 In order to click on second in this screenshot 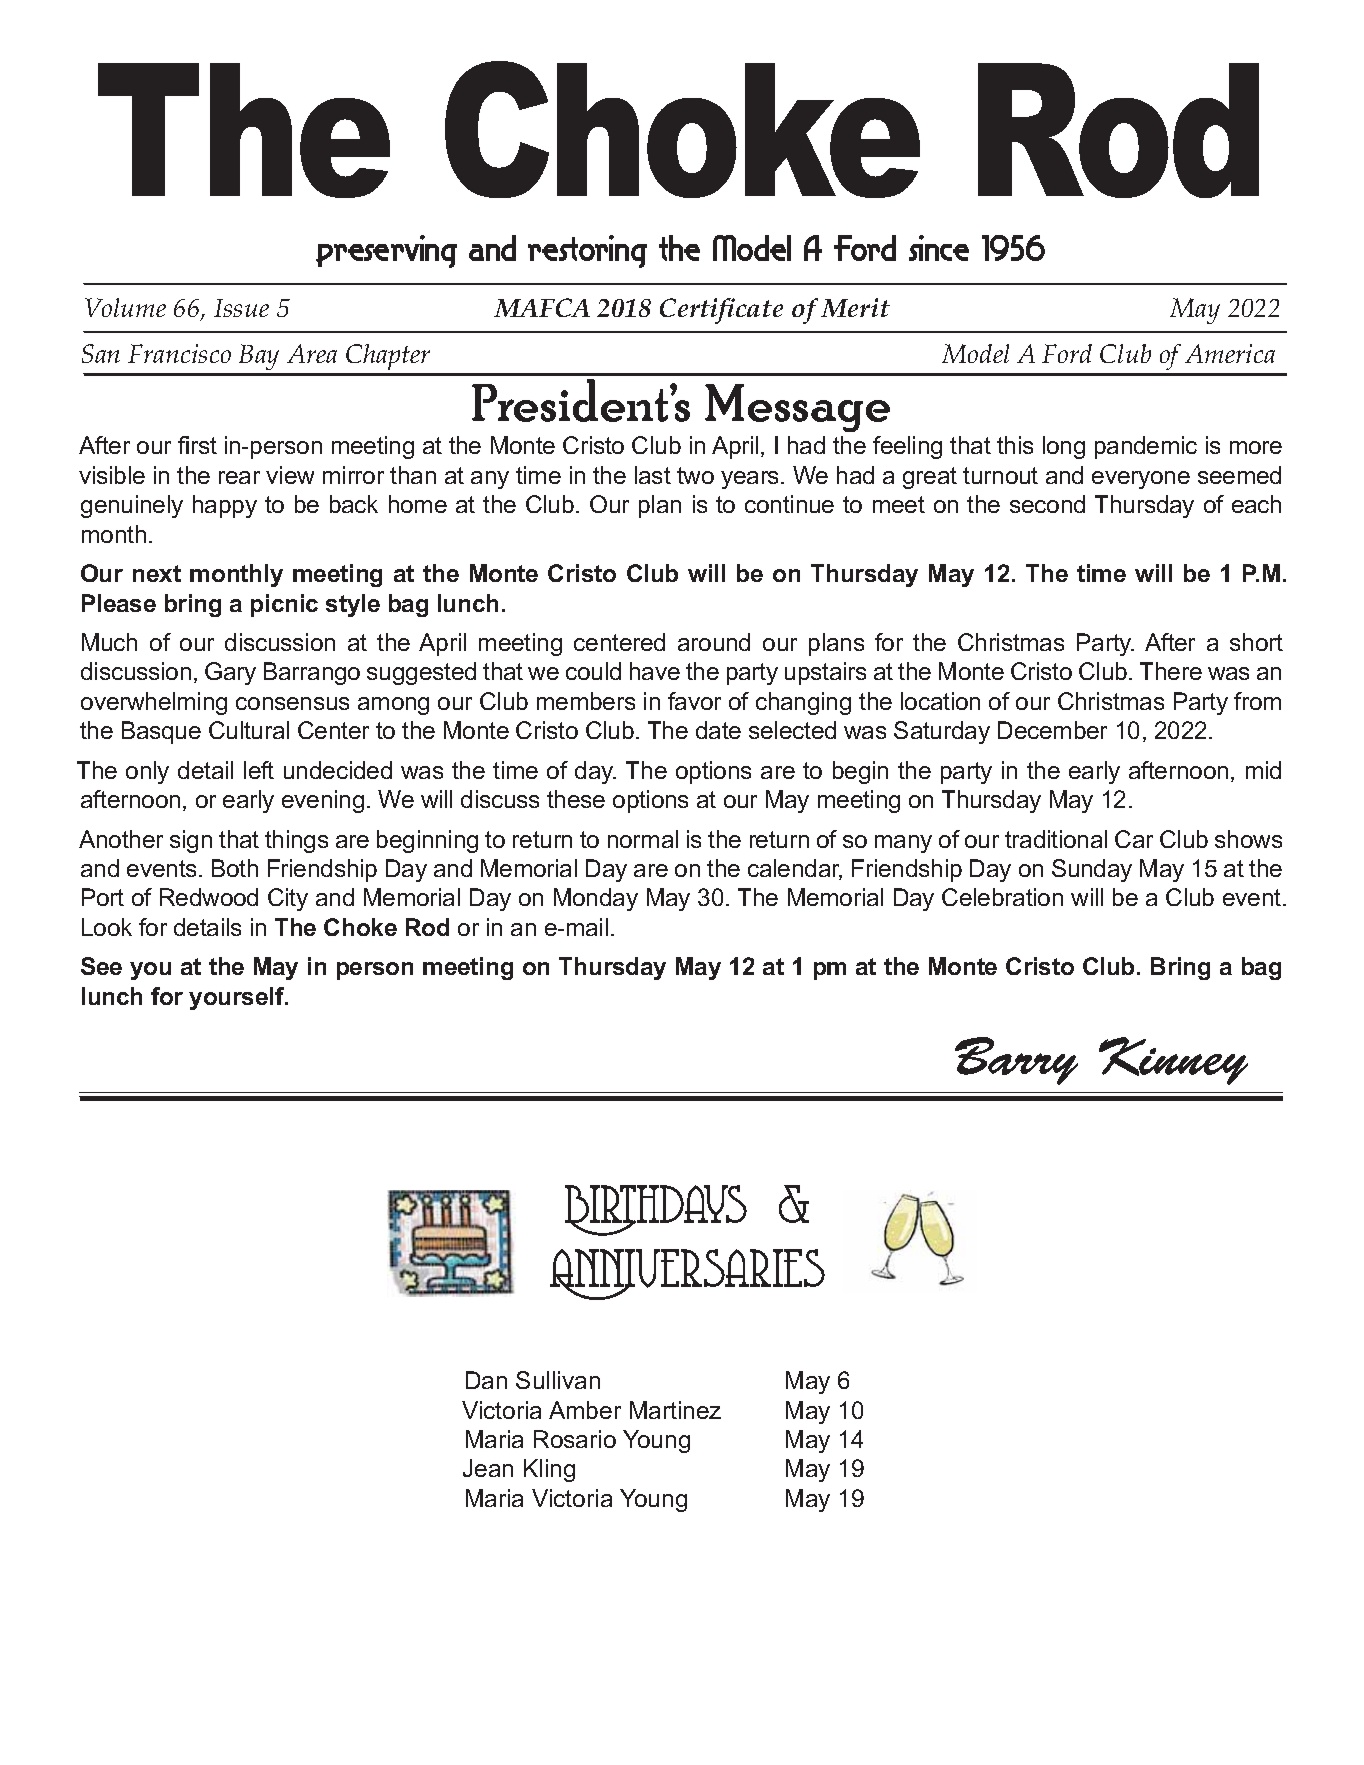, I will do `click(1047, 504)`.
